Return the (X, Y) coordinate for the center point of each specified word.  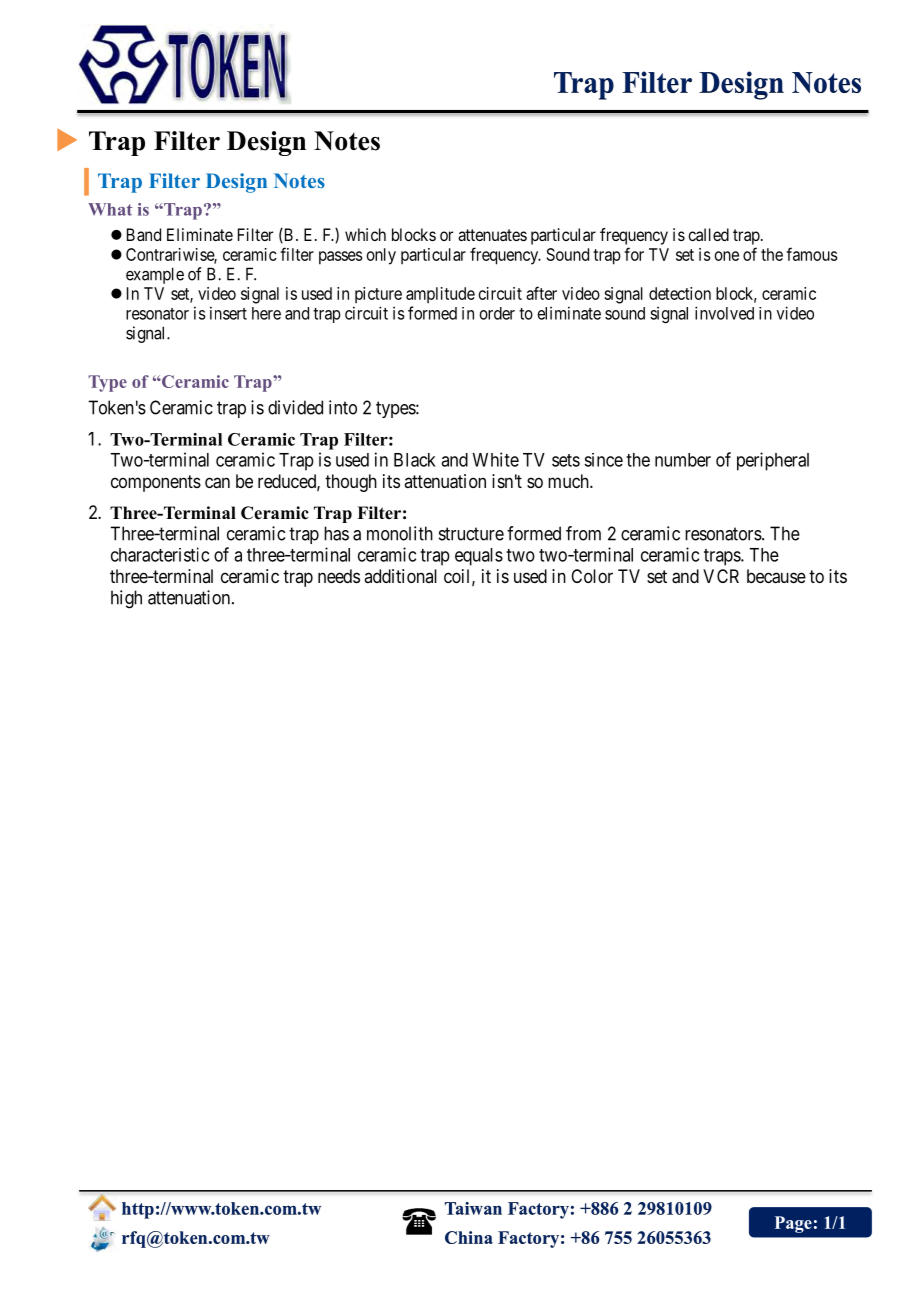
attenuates (492, 235)
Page (793, 1224)
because (776, 576)
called (708, 234)
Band (144, 234)
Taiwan (473, 1208)
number (683, 460)
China (469, 1237)
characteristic (160, 554)
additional (400, 576)
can (217, 483)
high (126, 599)
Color (592, 576)
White (495, 459)
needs (339, 576)
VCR (721, 576)
